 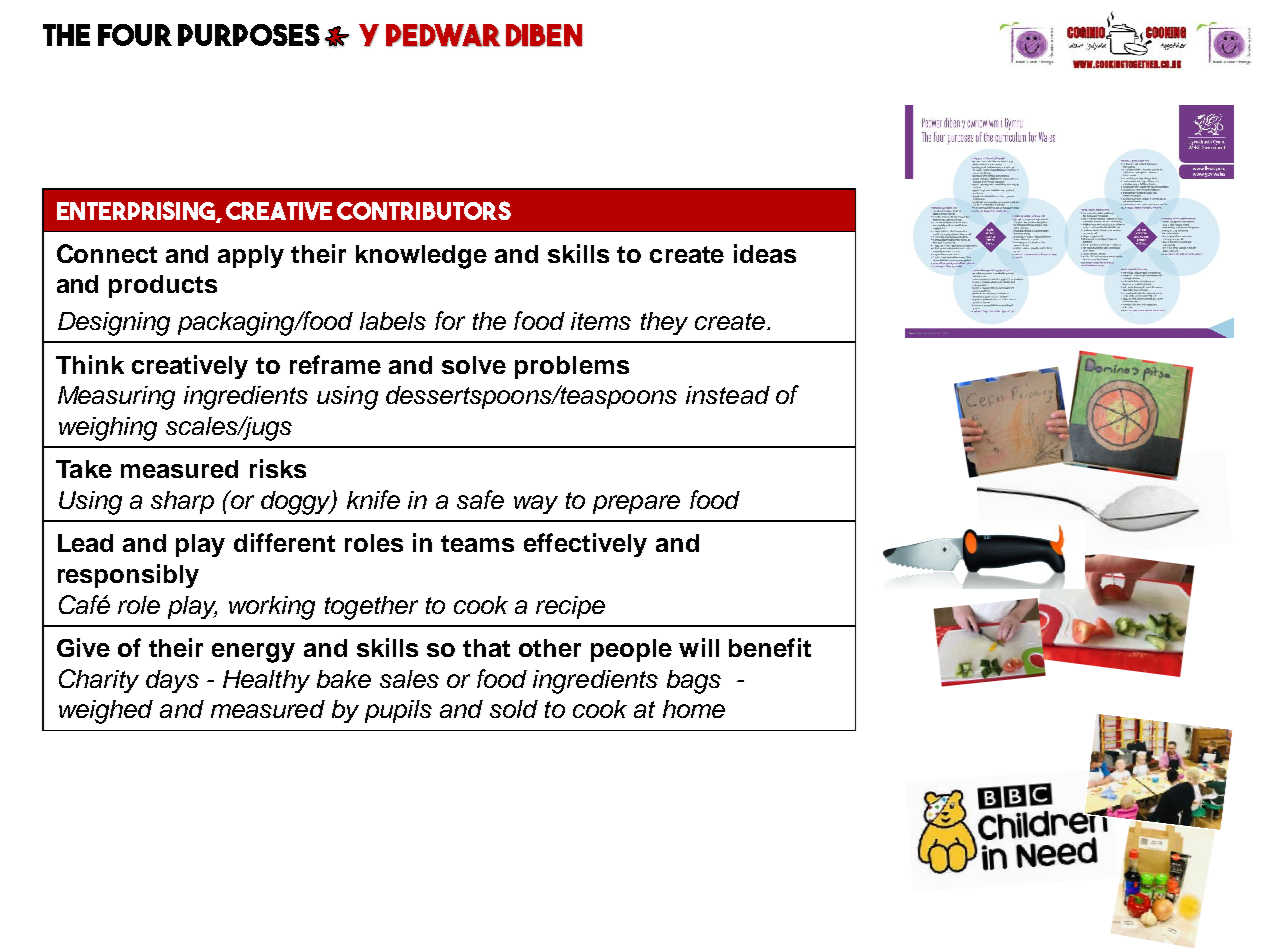 What do you see at coordinates (424, 210) in the screenshot?
I see `contributors` at bounding box center [424, 210].
